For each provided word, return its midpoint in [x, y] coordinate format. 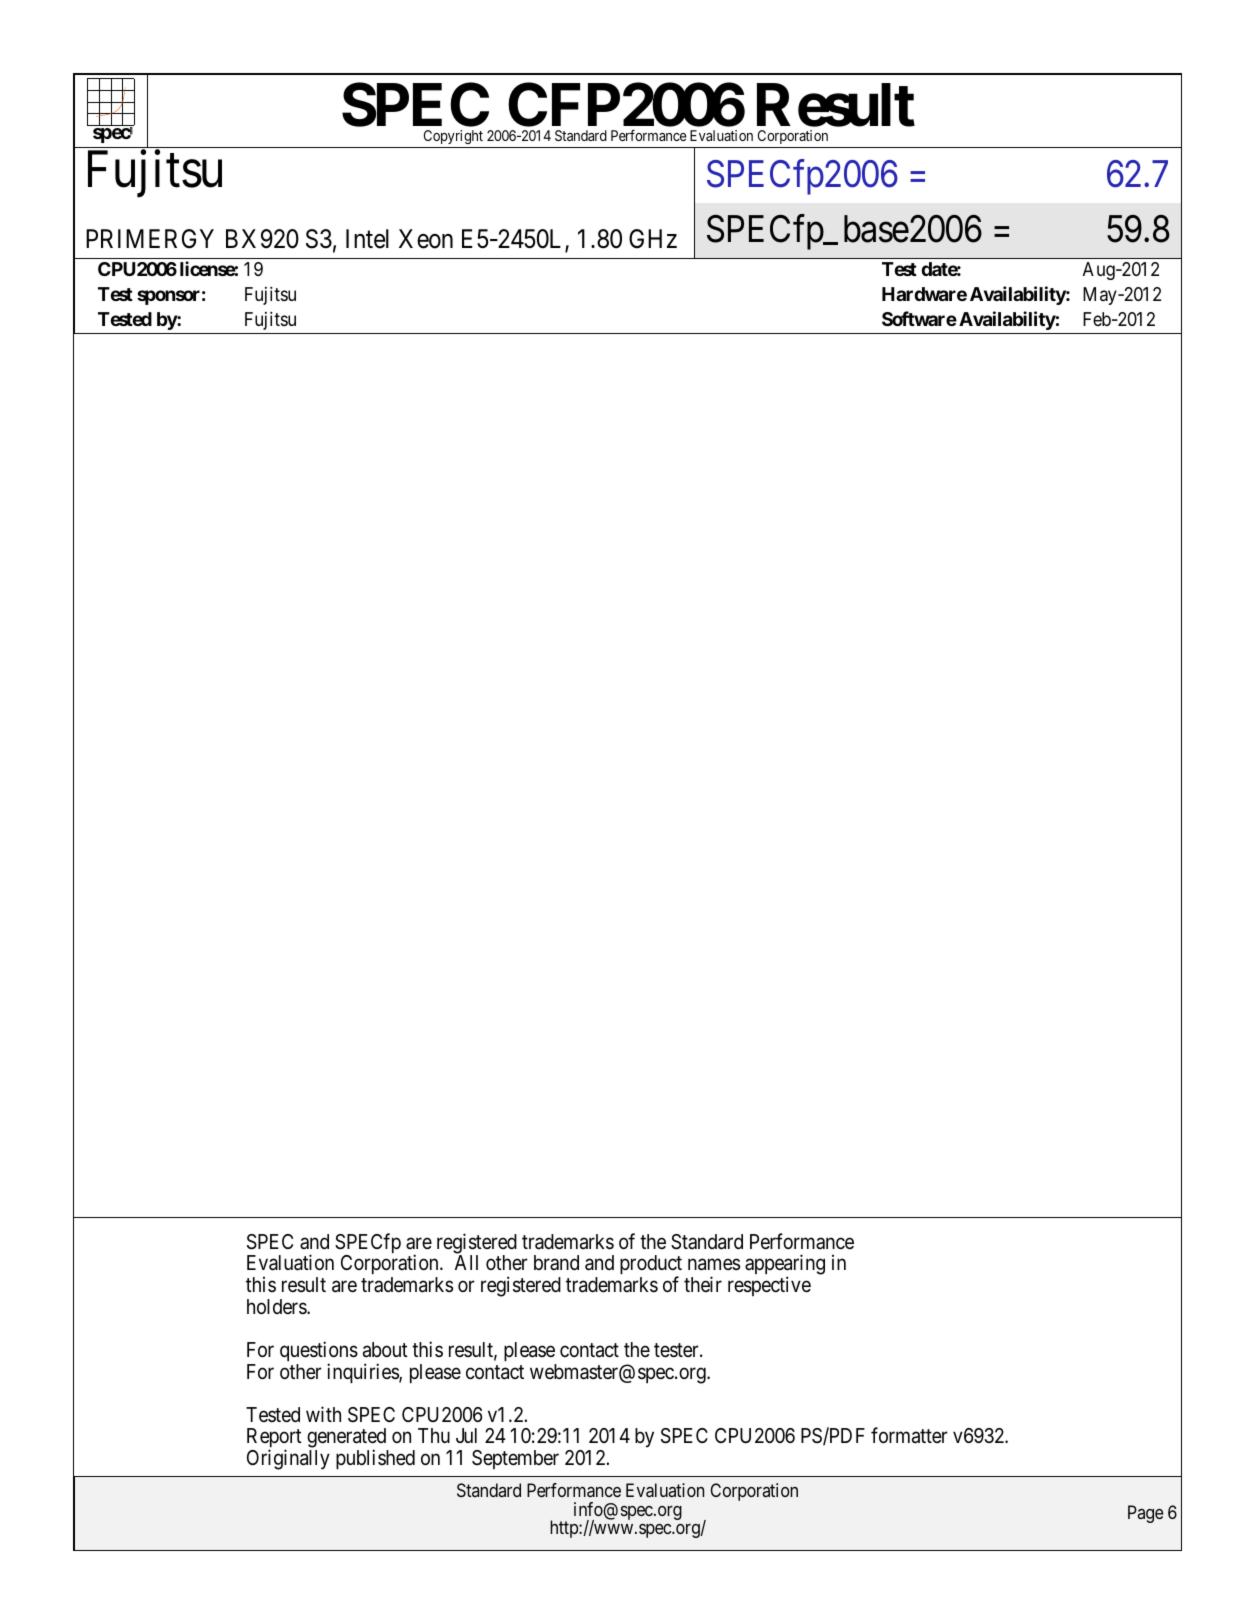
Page [1145, 1514]
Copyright [453, 137]
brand [556, 1263]
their [703, 1284]
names [714, 1265]
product [651, 1266]
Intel [367, 239]
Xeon [426, 239]
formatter [909, 1435]
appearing [785, 1266]
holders [277, 1307]
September [515, 1459]
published [375, 1459]
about [385, 1350]
